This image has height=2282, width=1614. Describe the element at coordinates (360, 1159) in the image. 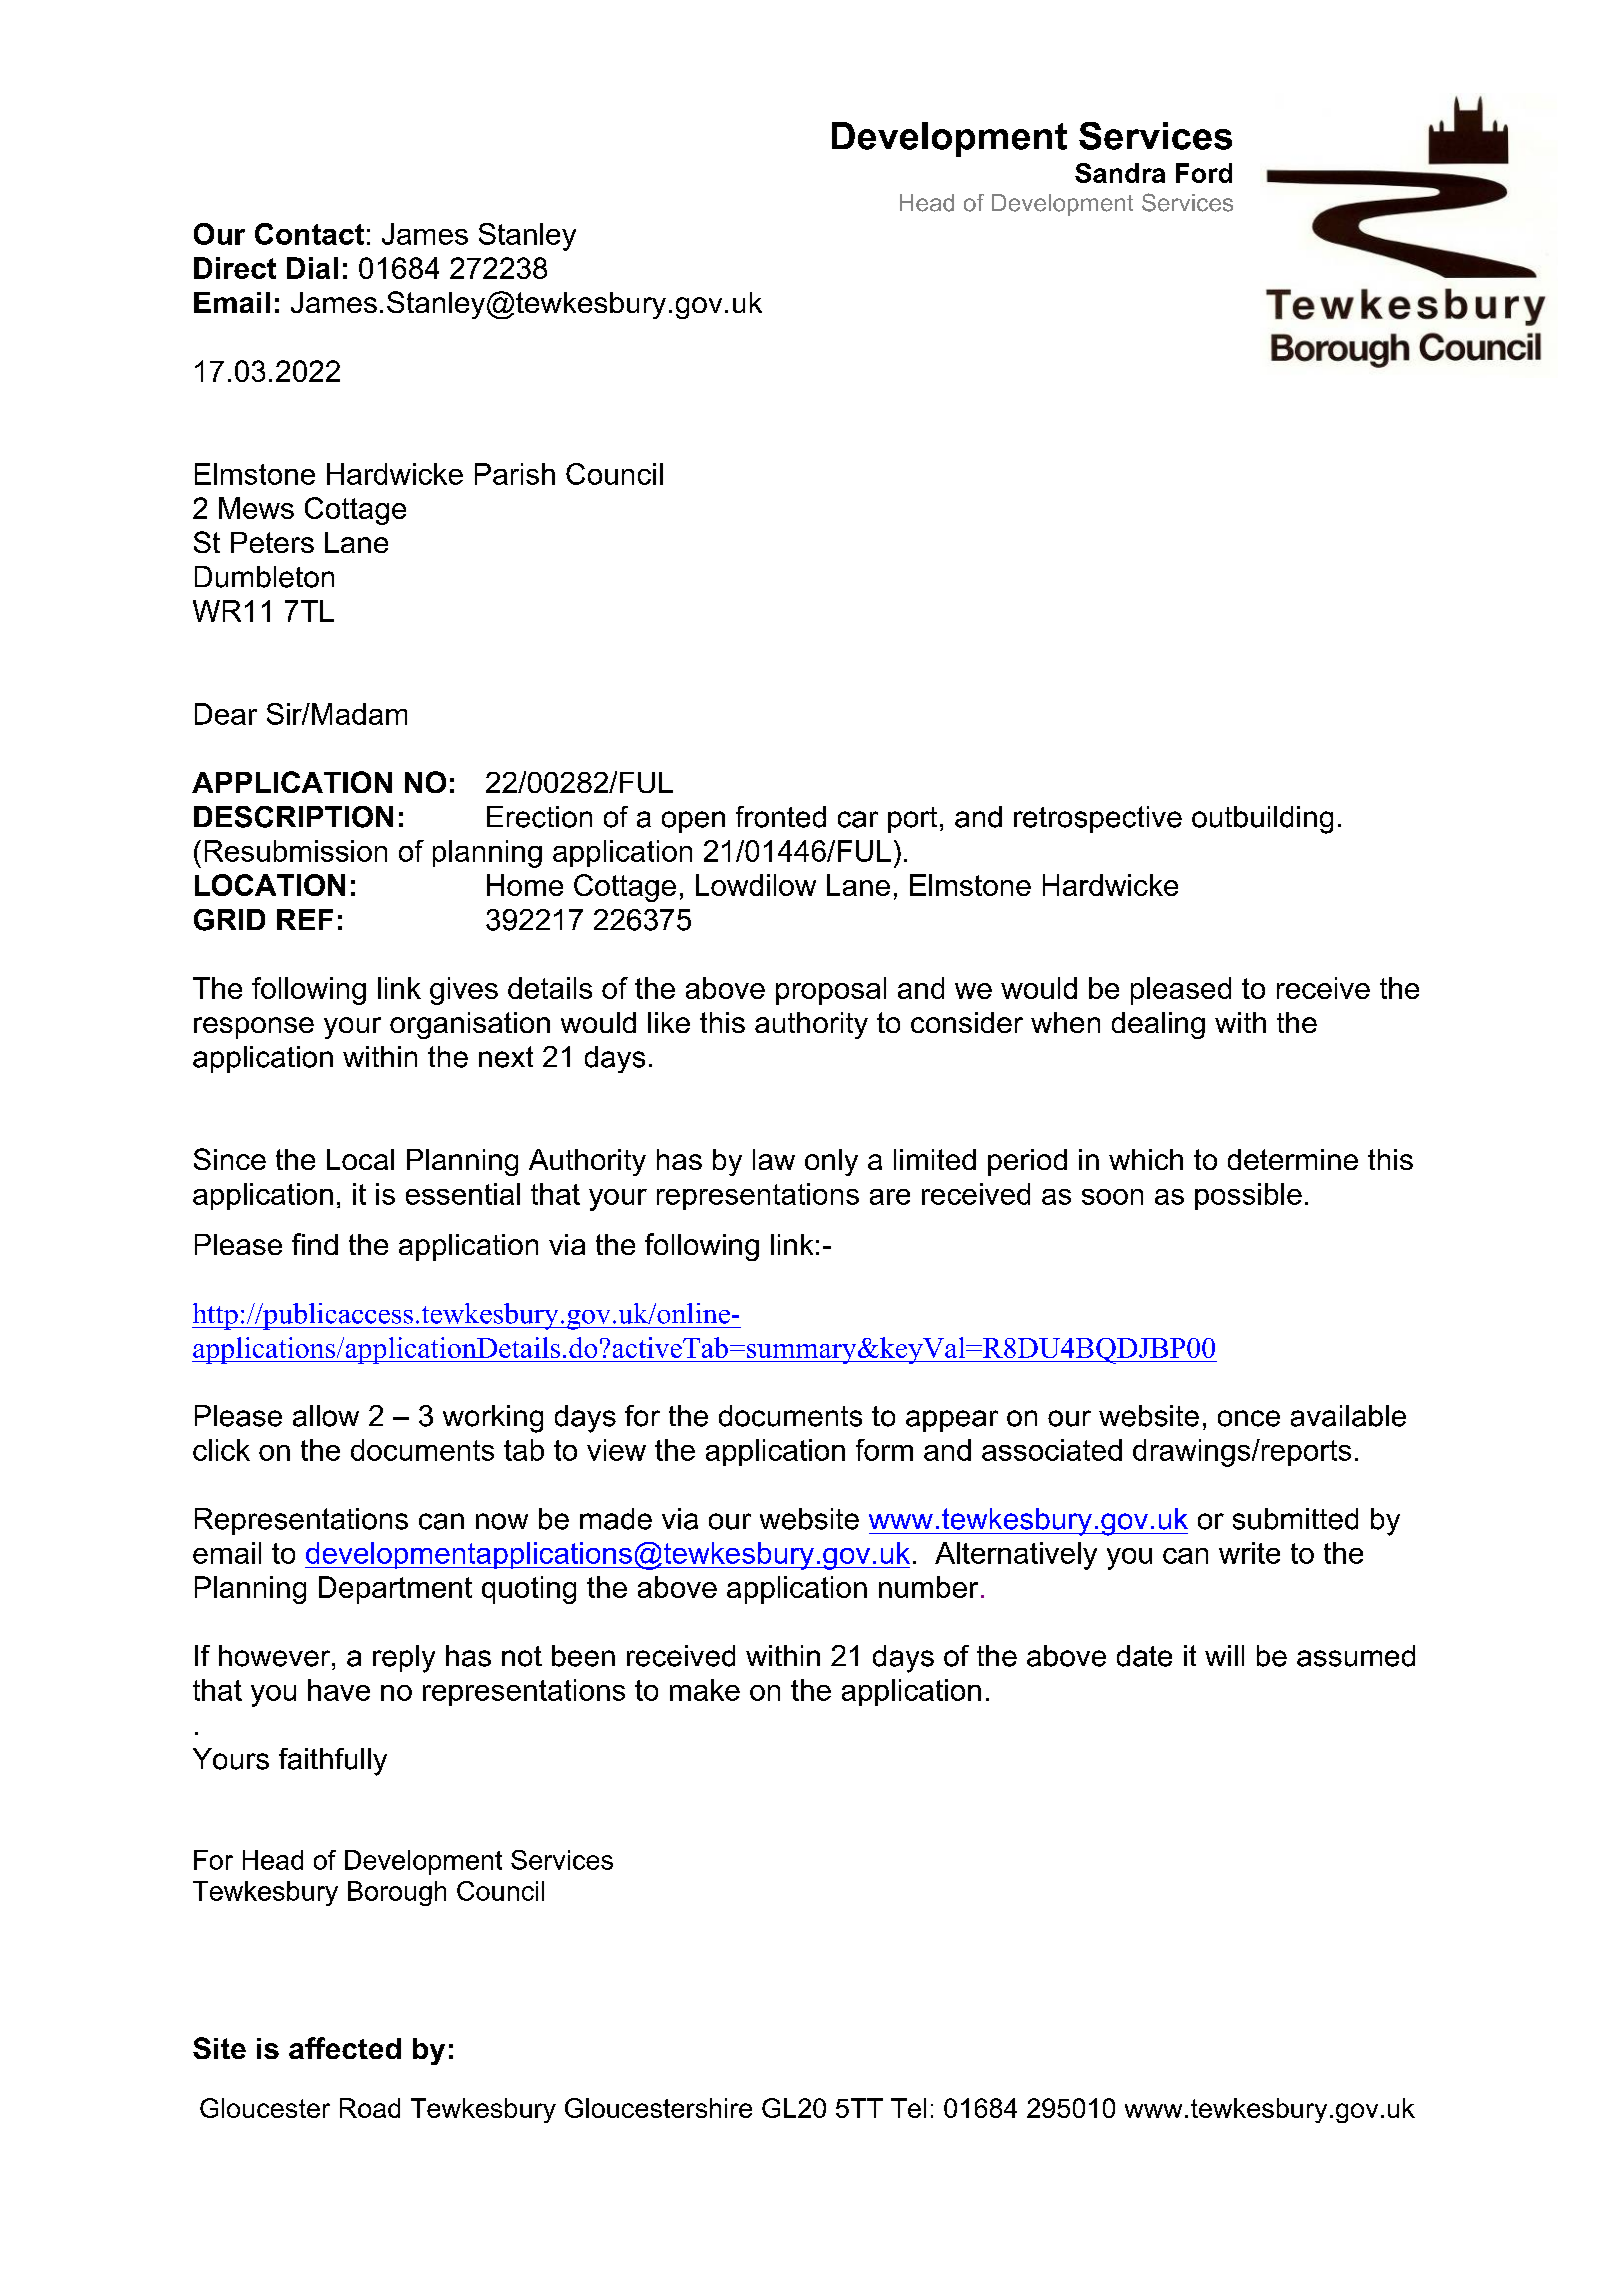

I see `Local` at that location.
